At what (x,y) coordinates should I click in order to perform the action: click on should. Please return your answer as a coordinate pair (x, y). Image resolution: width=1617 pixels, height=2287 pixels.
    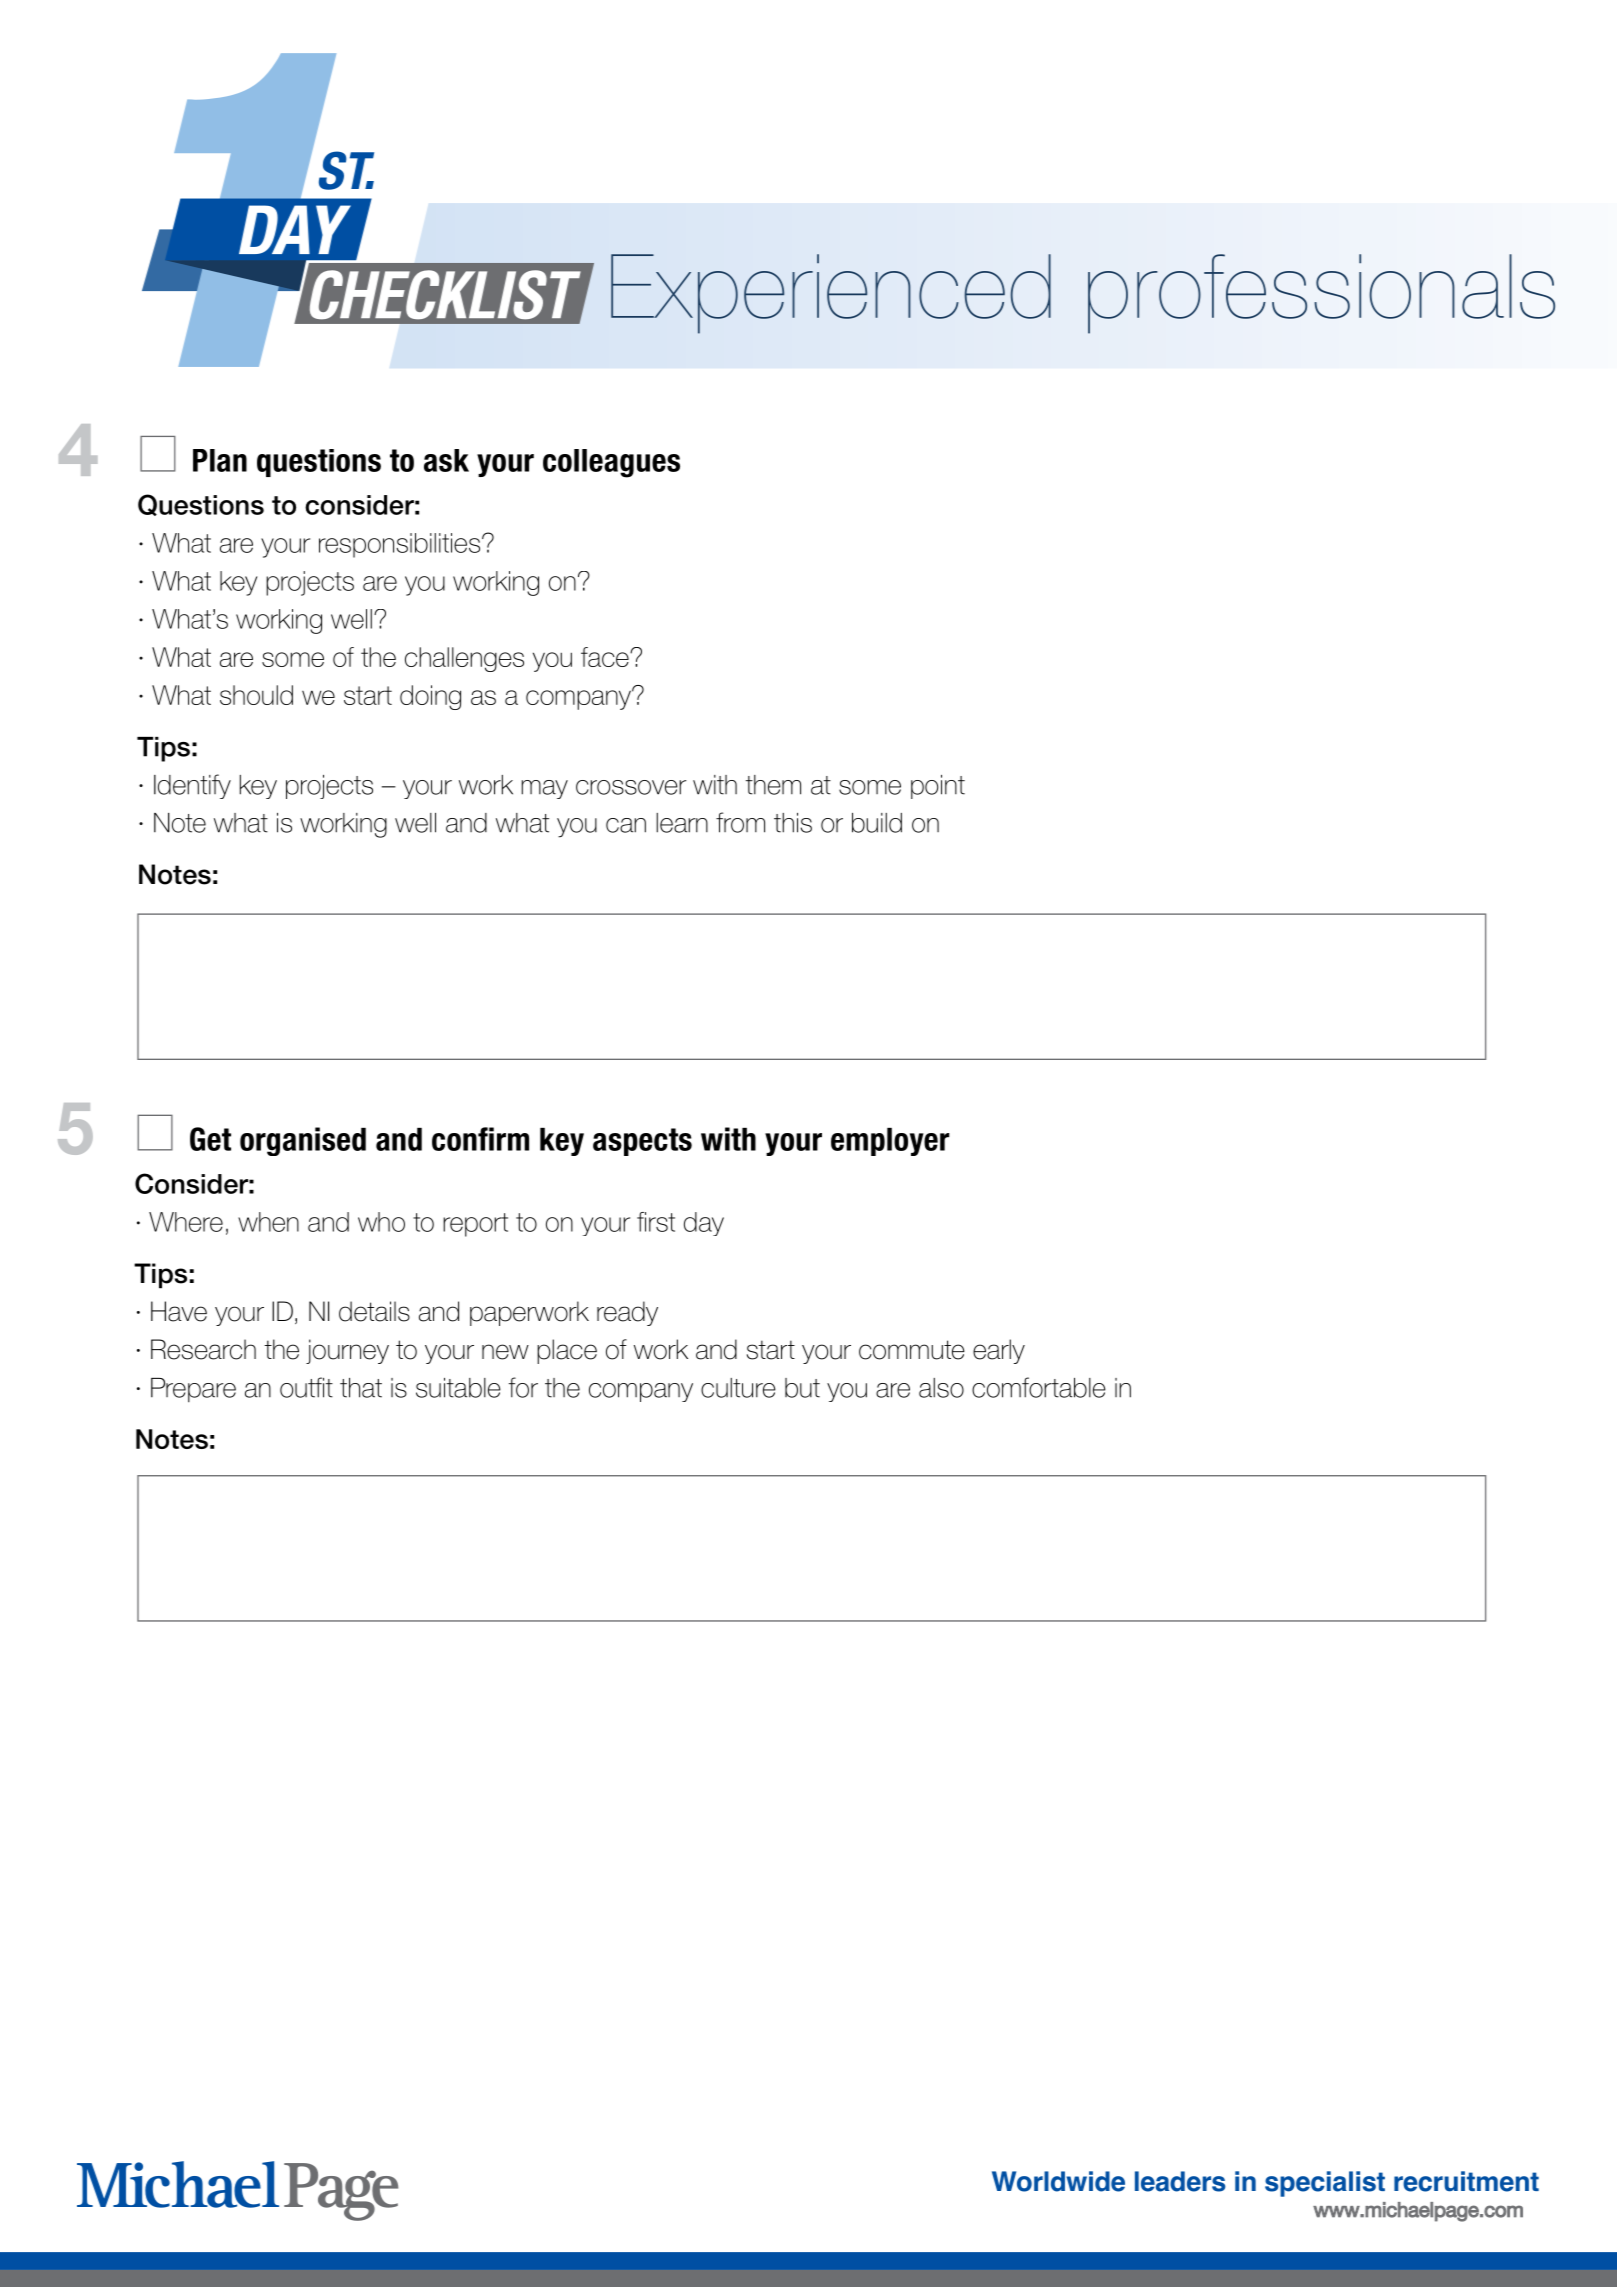
    Looking at the image, I should click on (256, 695).
